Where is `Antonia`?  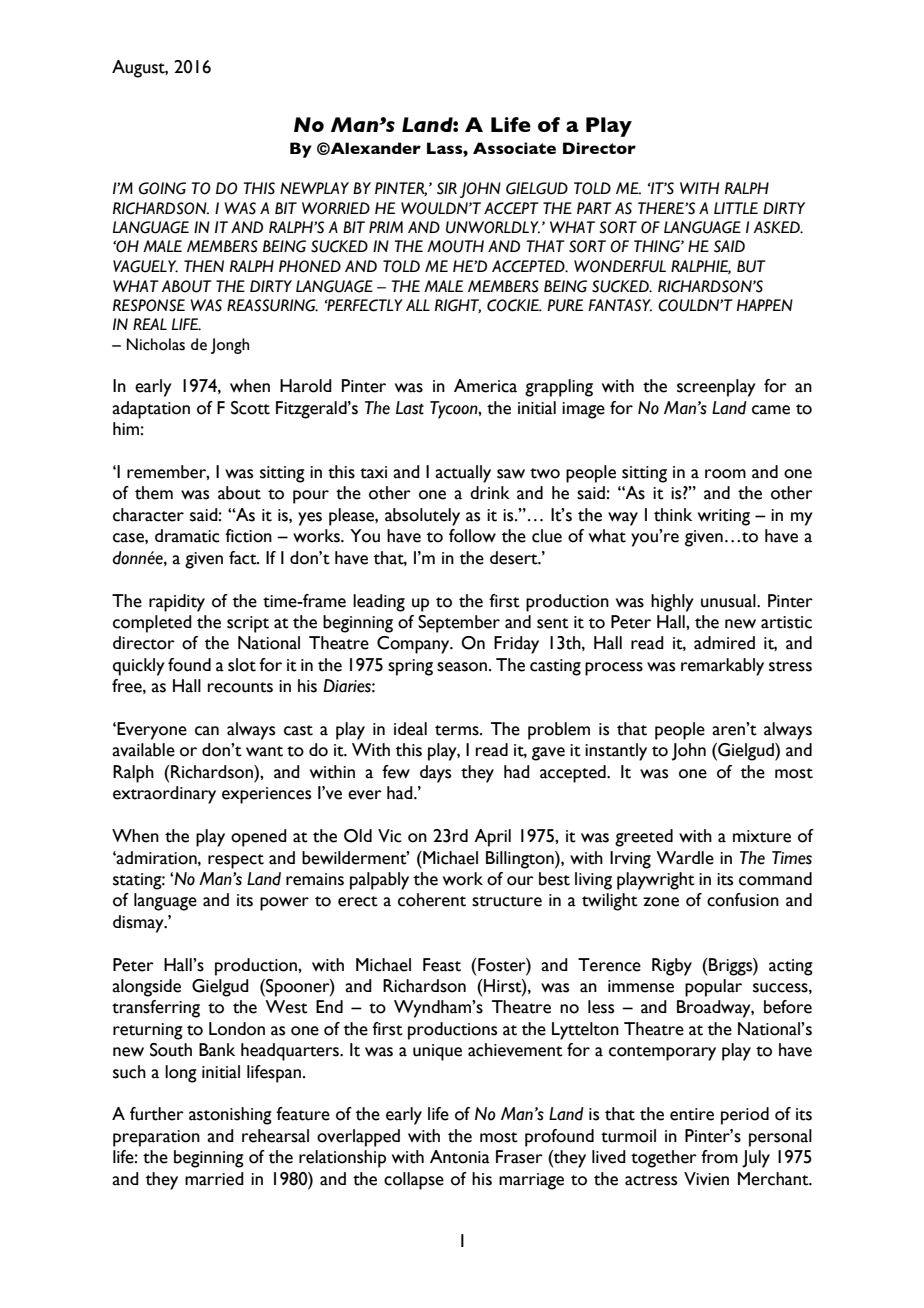 Antonia is located at coordinates (460, 1157).
